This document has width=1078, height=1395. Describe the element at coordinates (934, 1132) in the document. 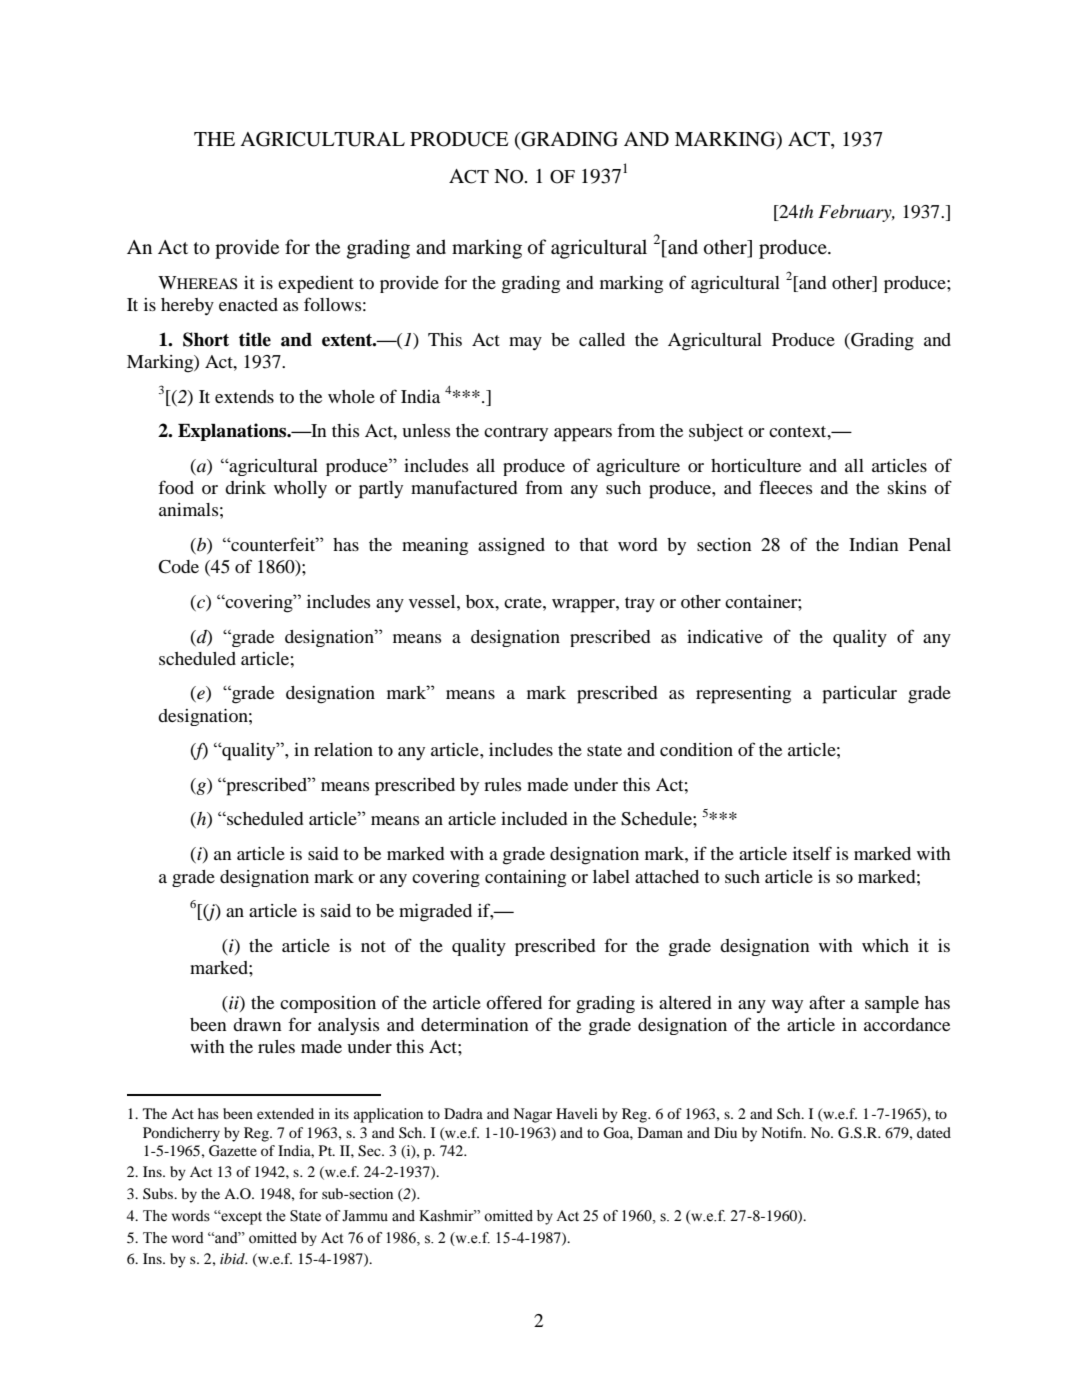

I see `dated` at that location.
